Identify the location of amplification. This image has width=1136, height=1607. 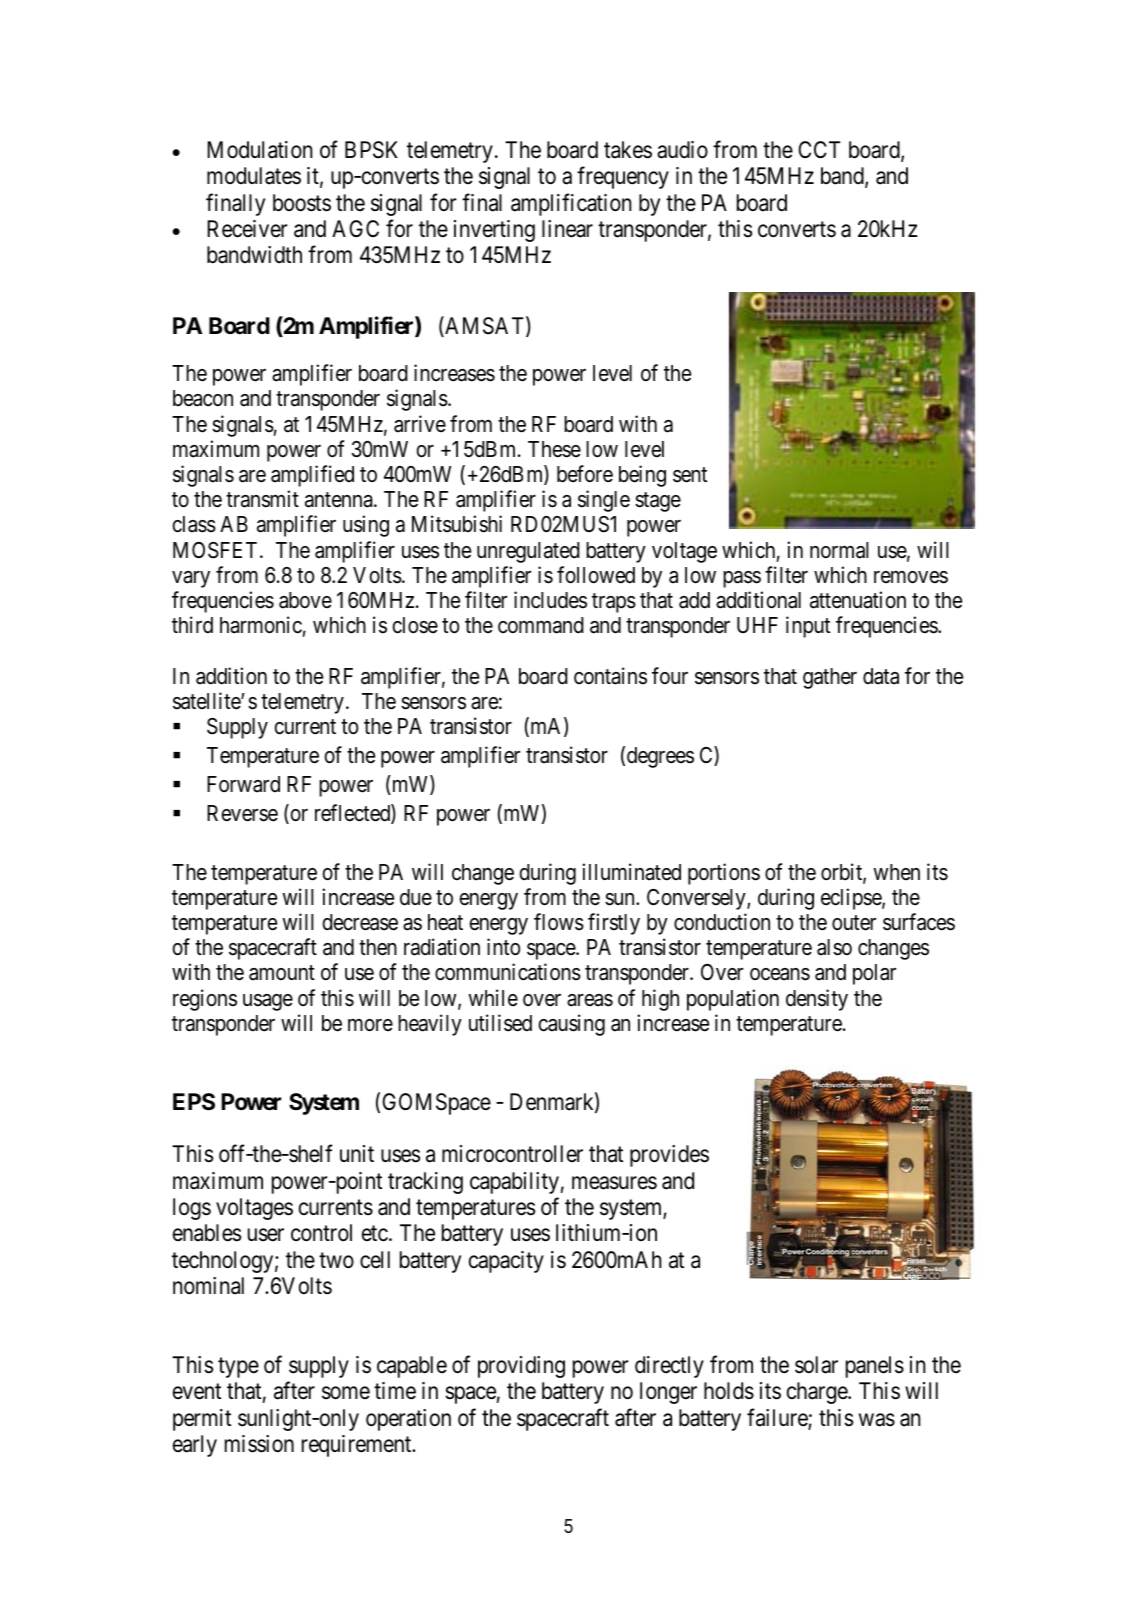
(571, 204).
